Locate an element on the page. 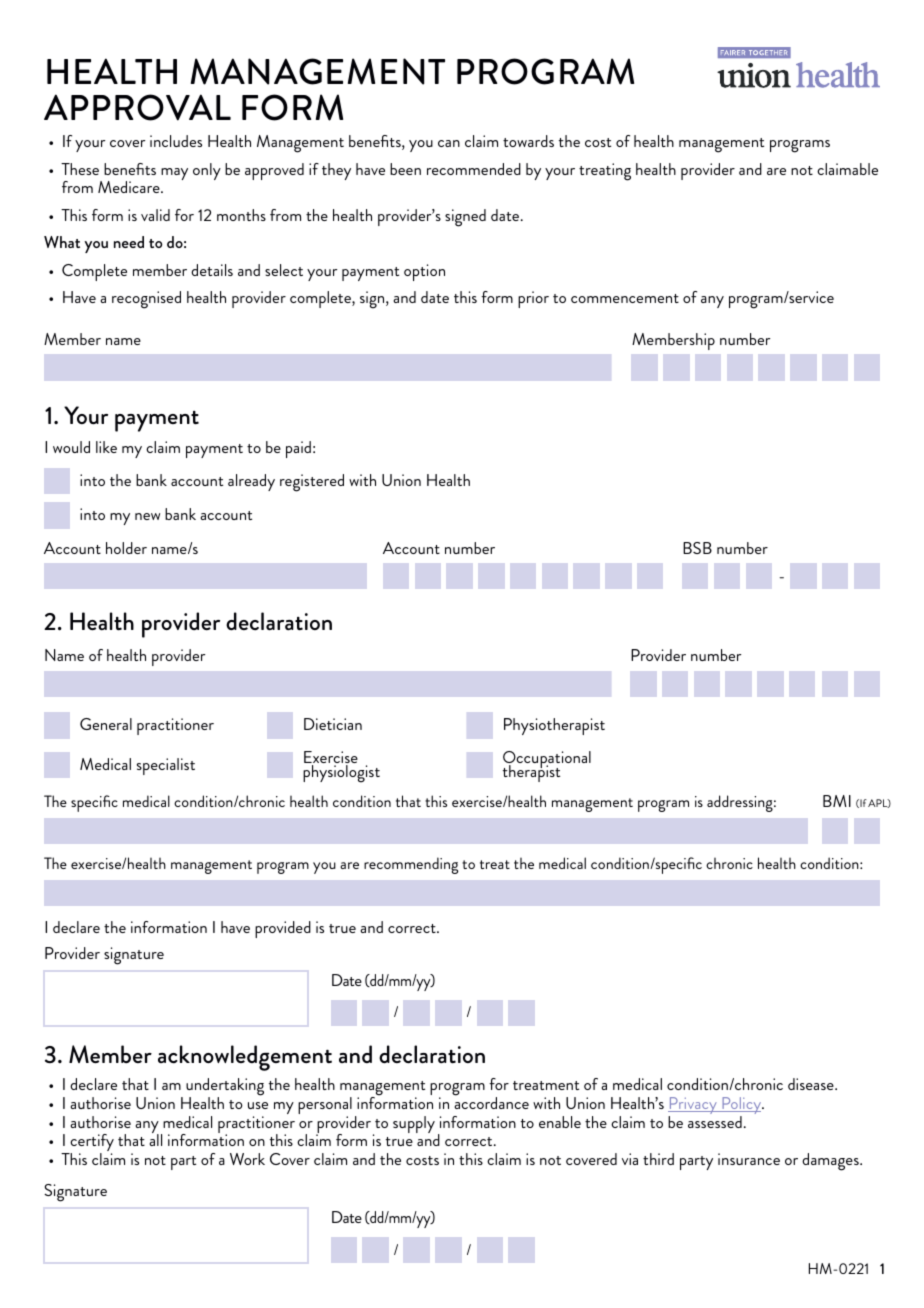 The height and width of the image is (1308, 924). BSB is located at coordinates (697, 548).
